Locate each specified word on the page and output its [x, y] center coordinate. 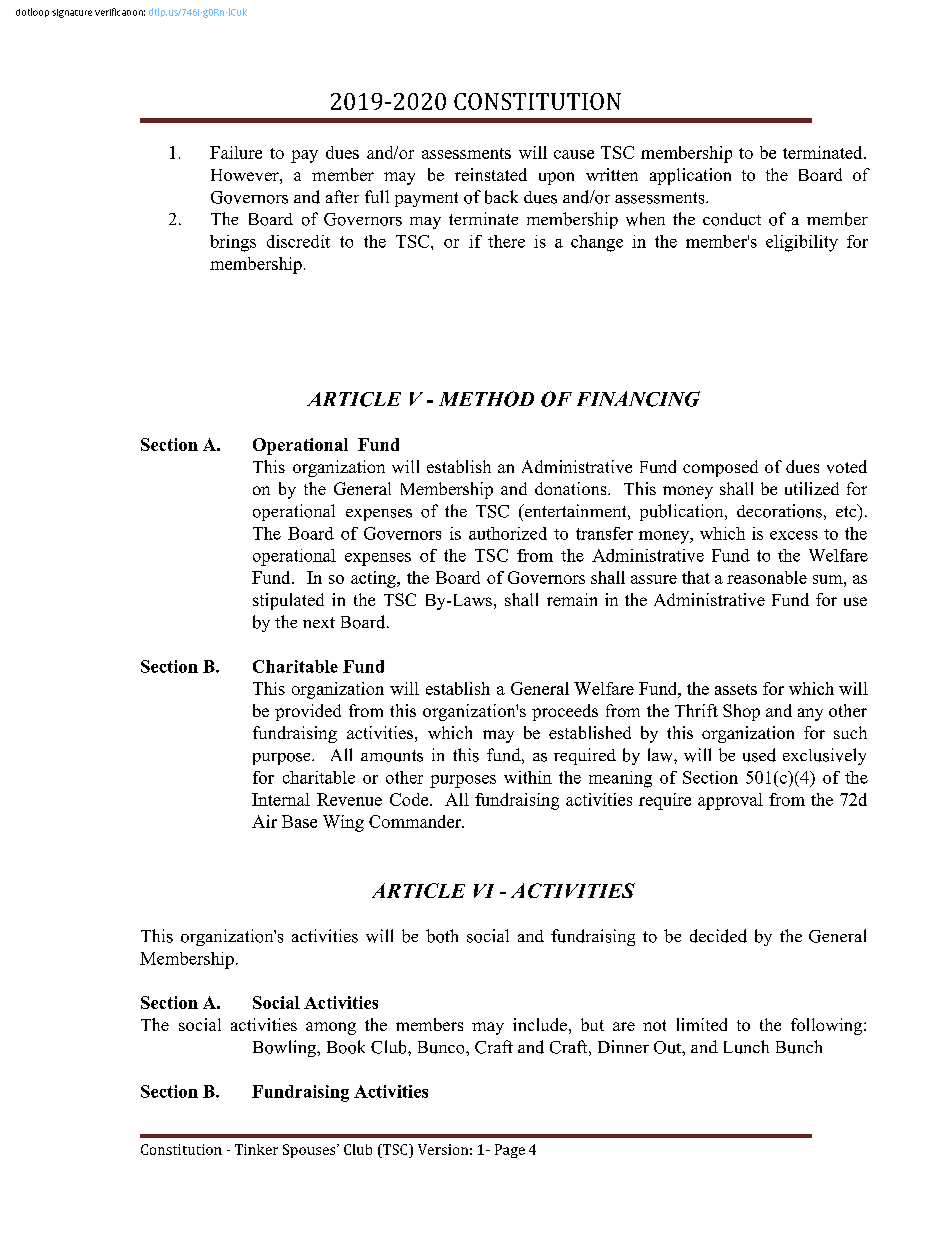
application [690, 176]
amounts [392, 756]
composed [720, 468]
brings [233, 243]
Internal [281, 799]
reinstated [491, 174]
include [540, 1024]
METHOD [486, 399]
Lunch [746, 1047]
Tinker [256, 1149]
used [759, 755]
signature [72, 13]
